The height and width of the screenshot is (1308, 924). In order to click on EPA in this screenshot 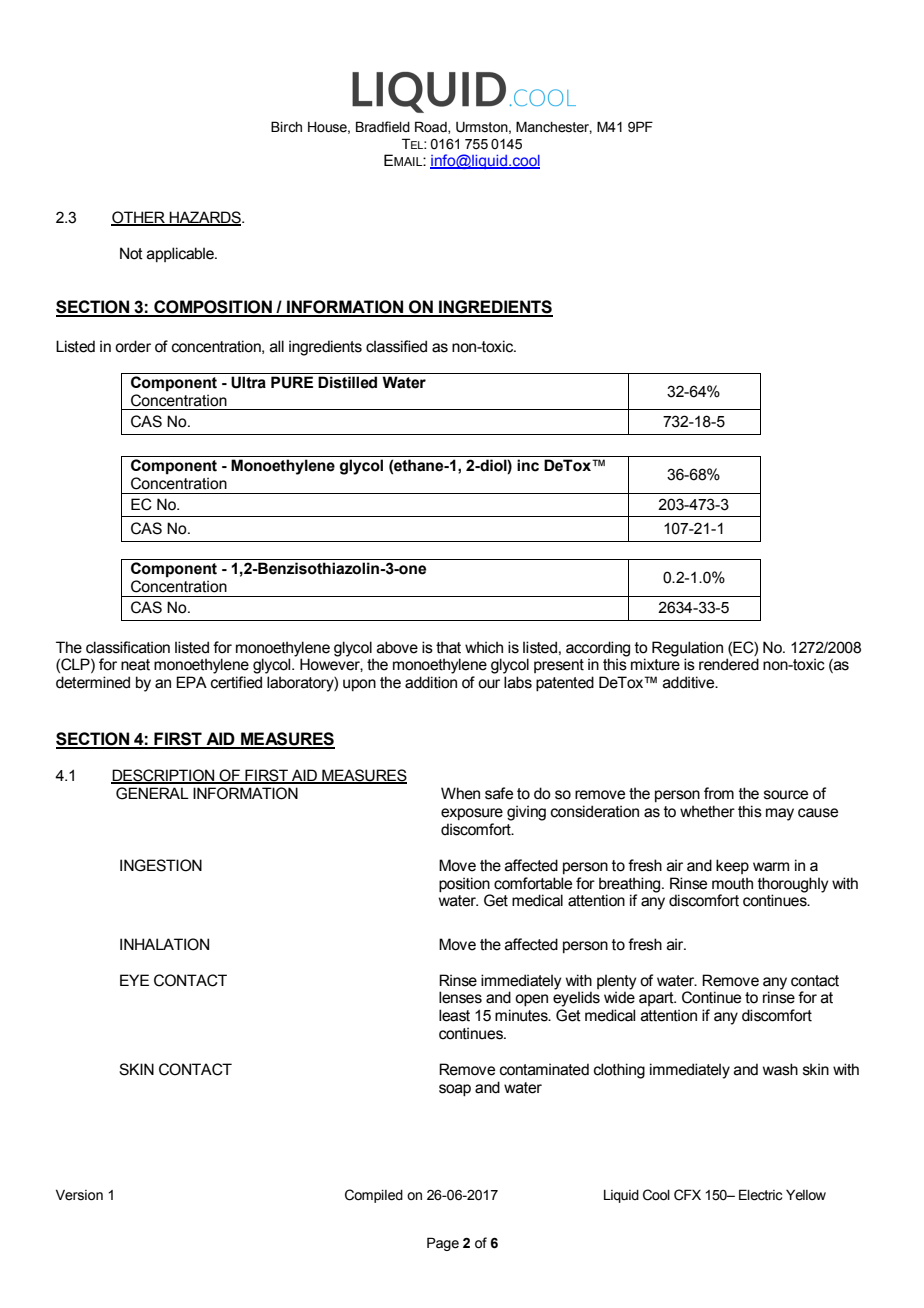, I will do `click(191, 682)`.
